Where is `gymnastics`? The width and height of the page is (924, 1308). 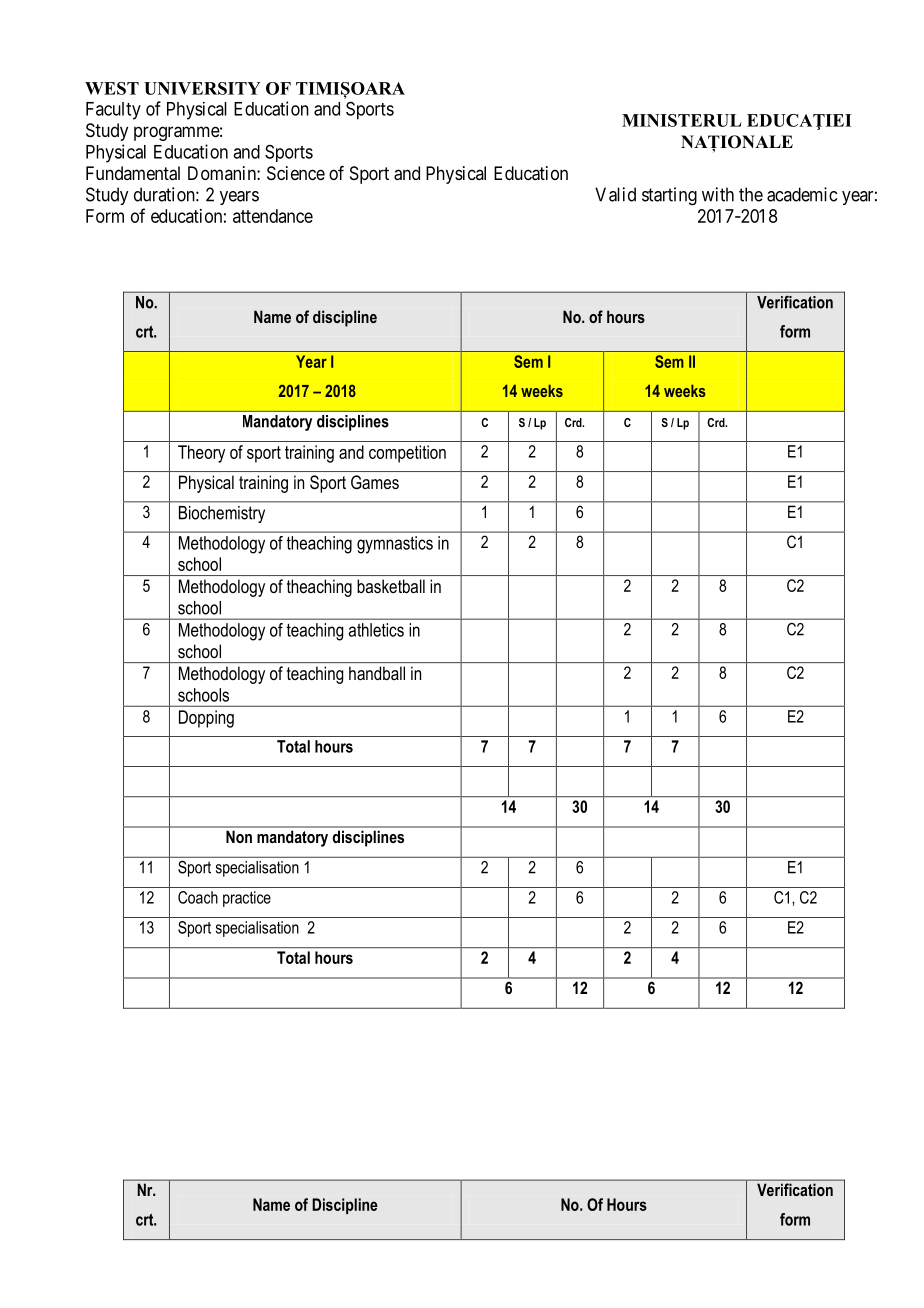
gymnastics is located at coordinates (395, 545).
